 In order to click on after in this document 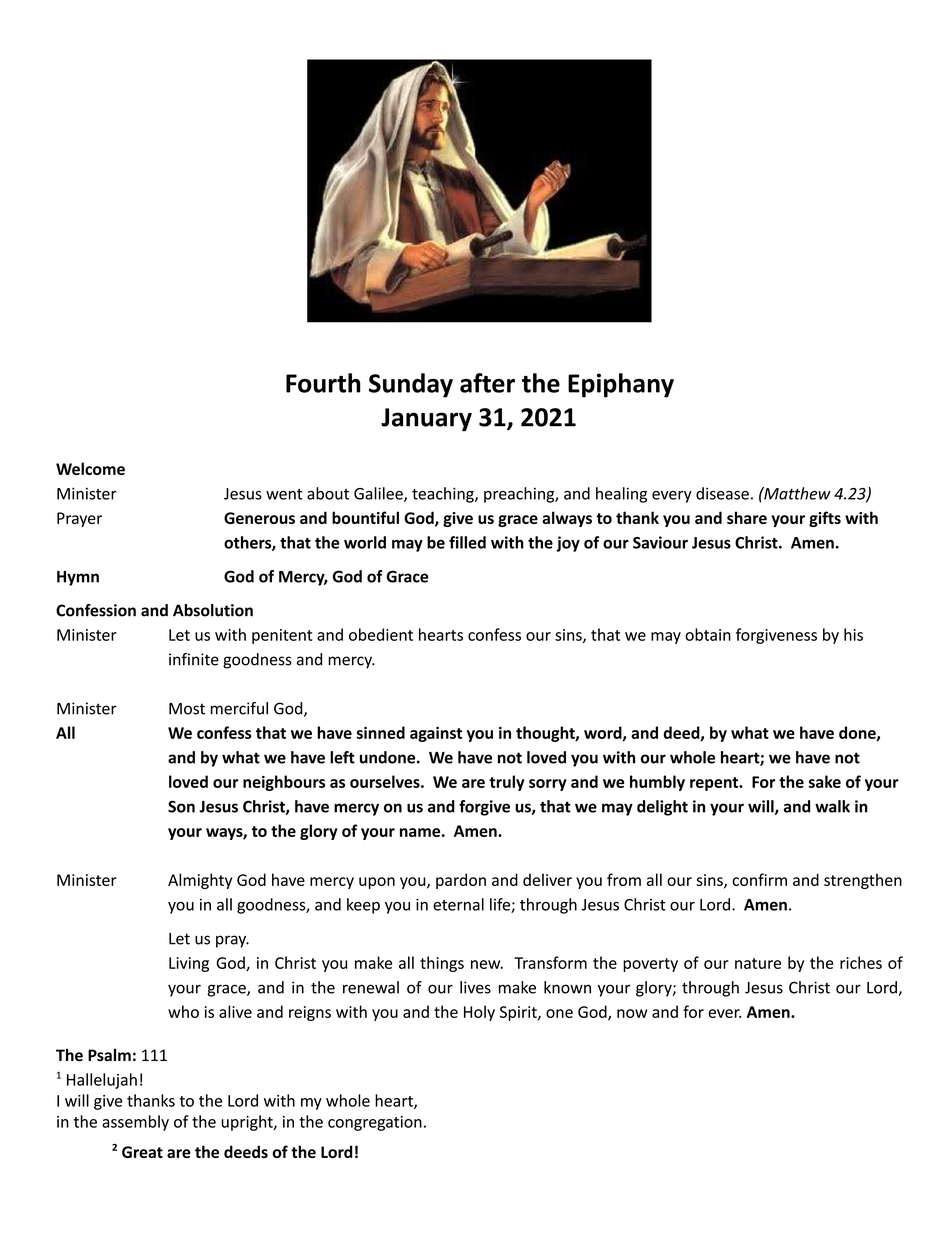, I will do `click(487, 383)`.
